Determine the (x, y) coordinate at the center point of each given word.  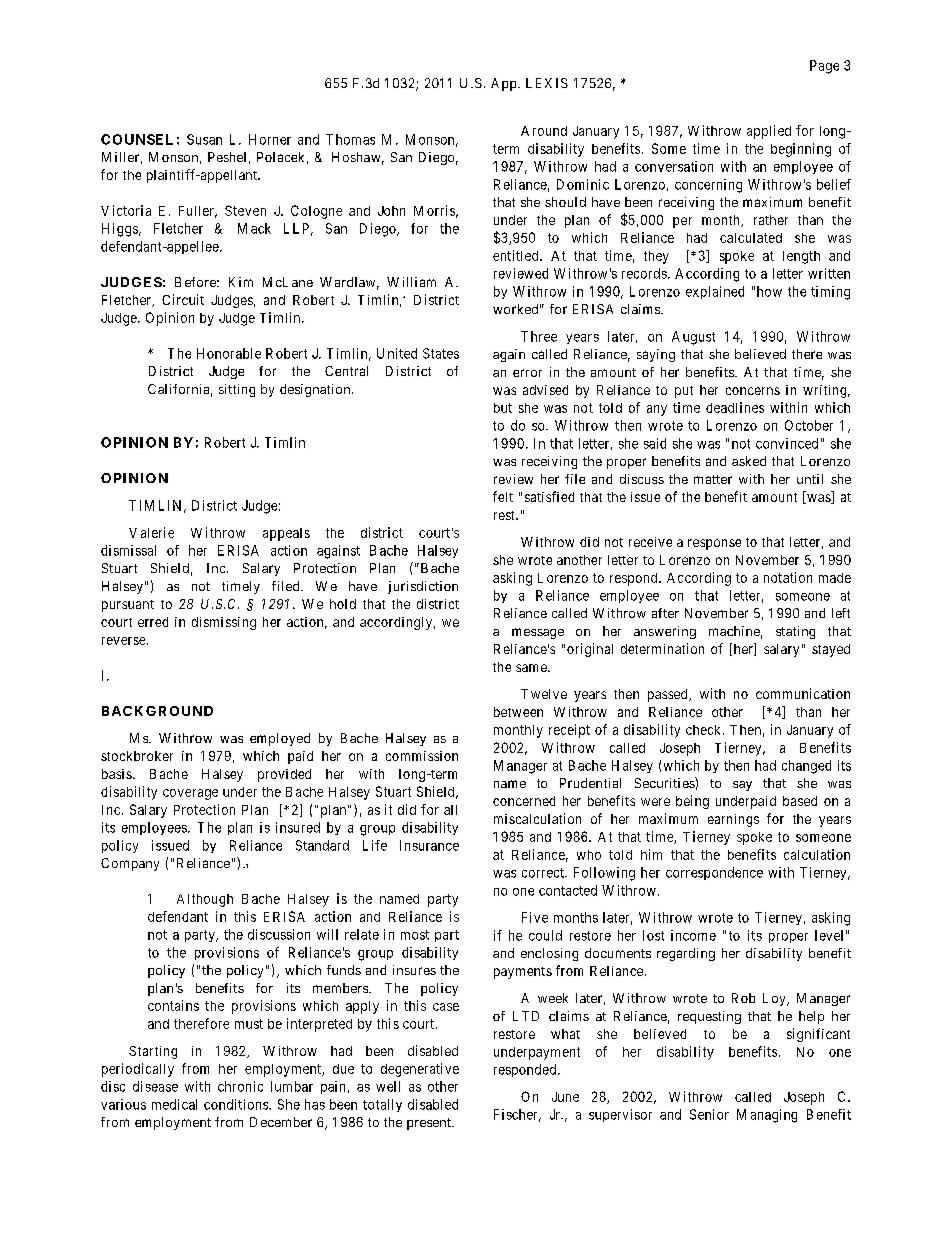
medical (174, 1104)
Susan (204, 139)
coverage (190, 794)
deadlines (735, 407)
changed (806, 767)
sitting (237, 390)
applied (769, 132)
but (503, 408)
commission (422, 756)
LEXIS (547, 83)
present (430, 1124)
